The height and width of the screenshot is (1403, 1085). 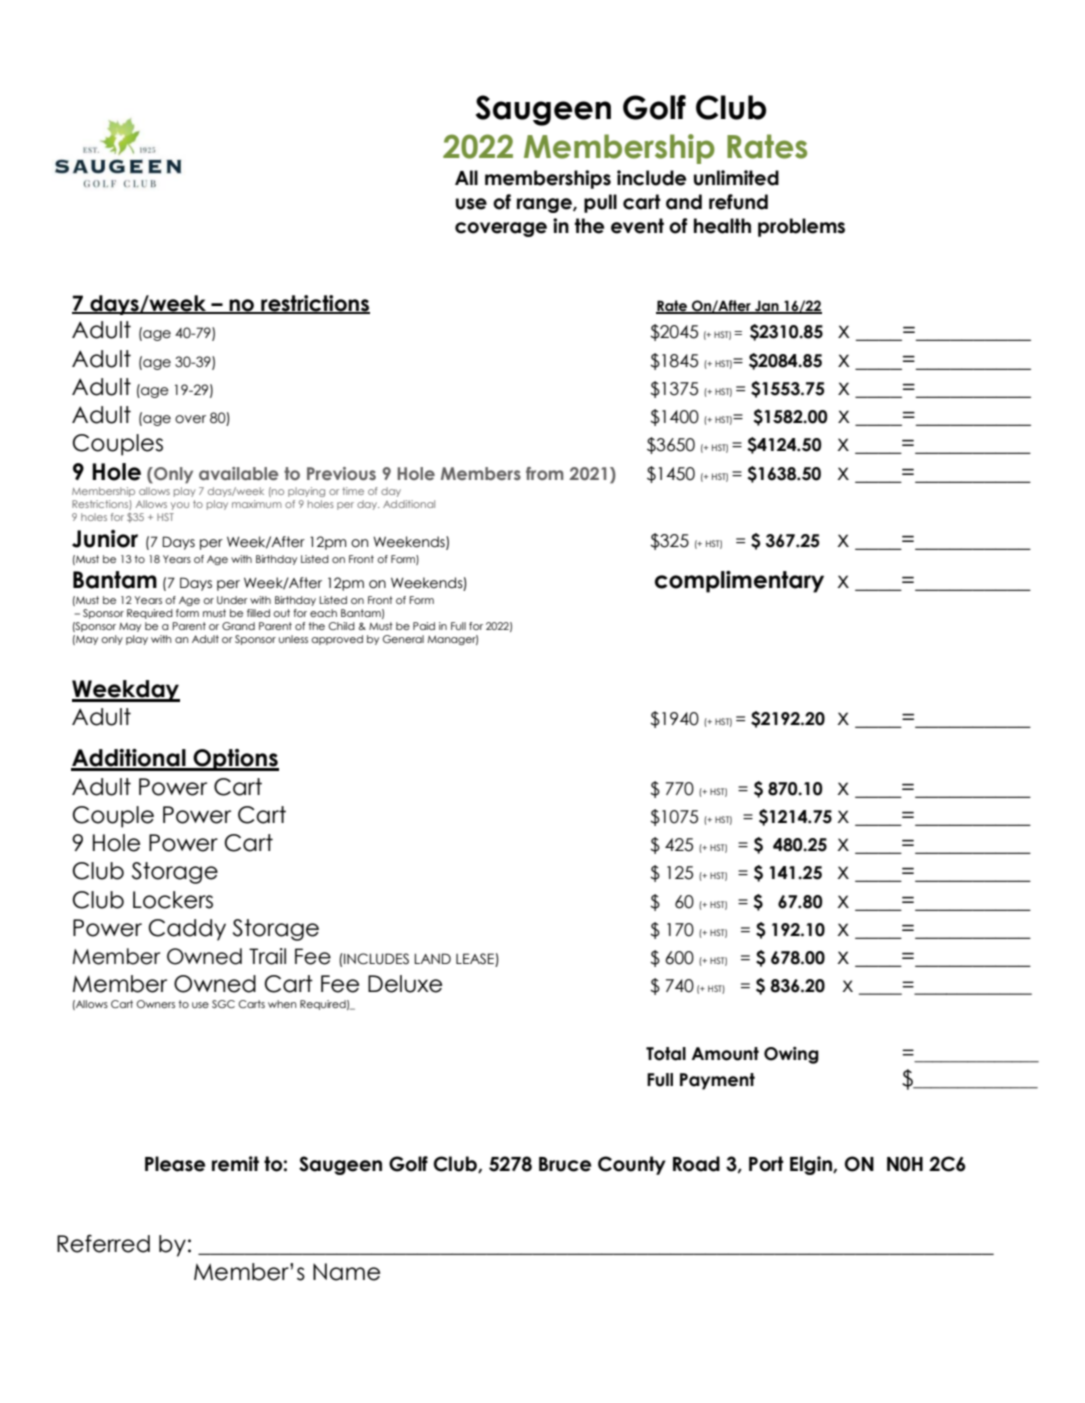 What do you see at coordinates (403, 639) in the screenshot?
I see `General` at bounding box center [403, 639].
